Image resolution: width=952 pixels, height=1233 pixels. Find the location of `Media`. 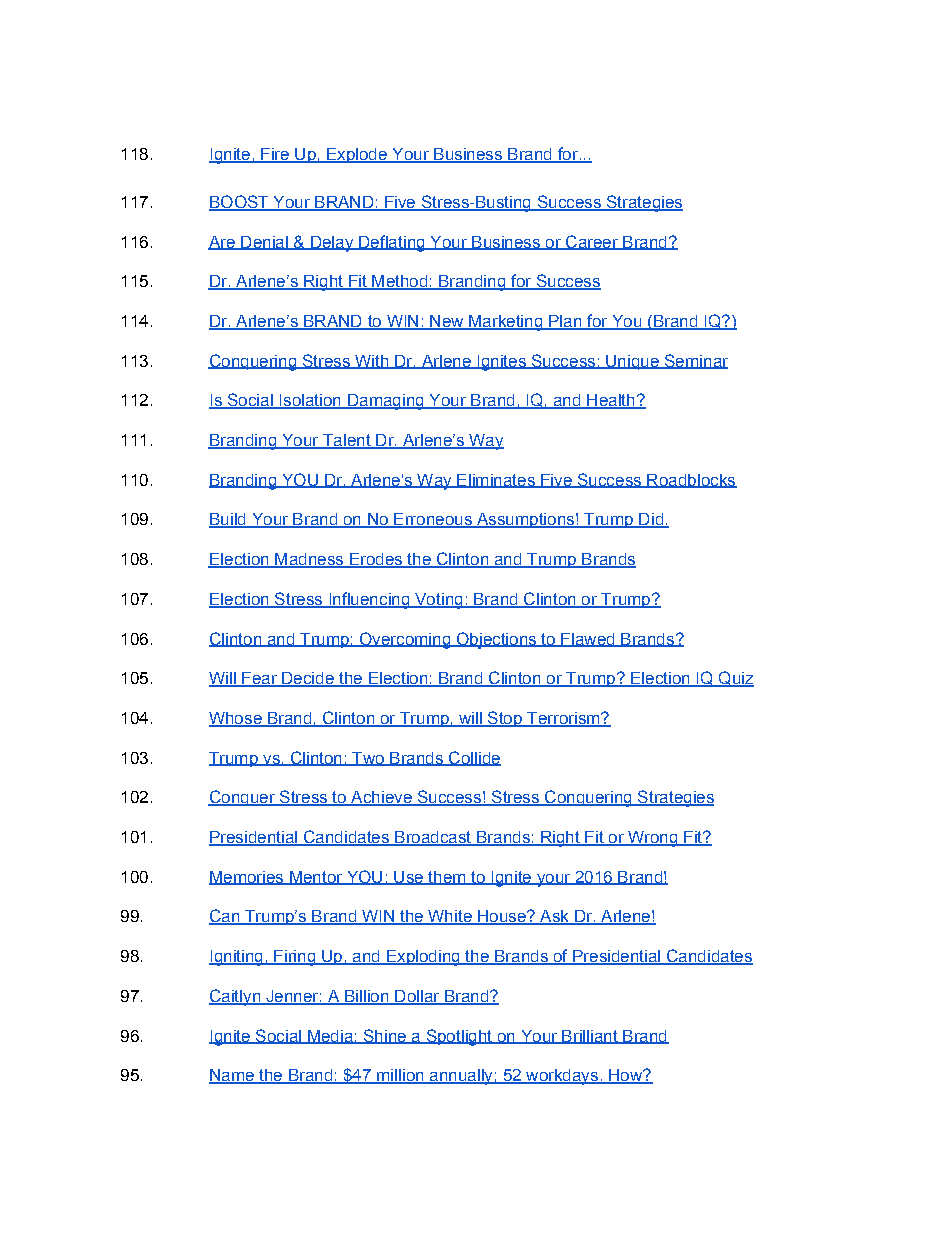

Media is located at coordinates (330, 1037).
